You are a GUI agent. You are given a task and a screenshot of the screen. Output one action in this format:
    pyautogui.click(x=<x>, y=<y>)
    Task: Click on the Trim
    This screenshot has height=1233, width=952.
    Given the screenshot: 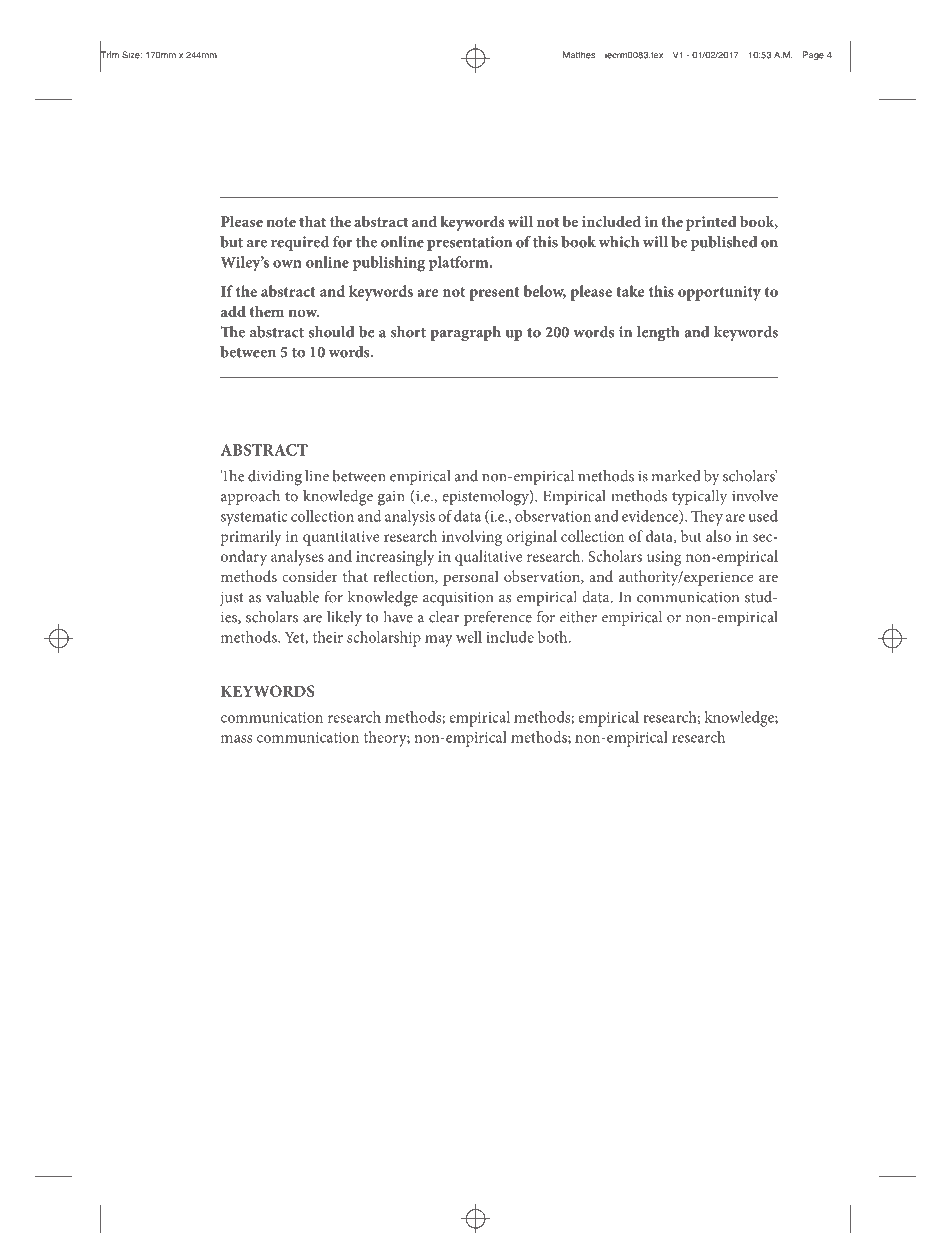 What is the action you would take?
    pyautogui.click(x=109, y=55)
